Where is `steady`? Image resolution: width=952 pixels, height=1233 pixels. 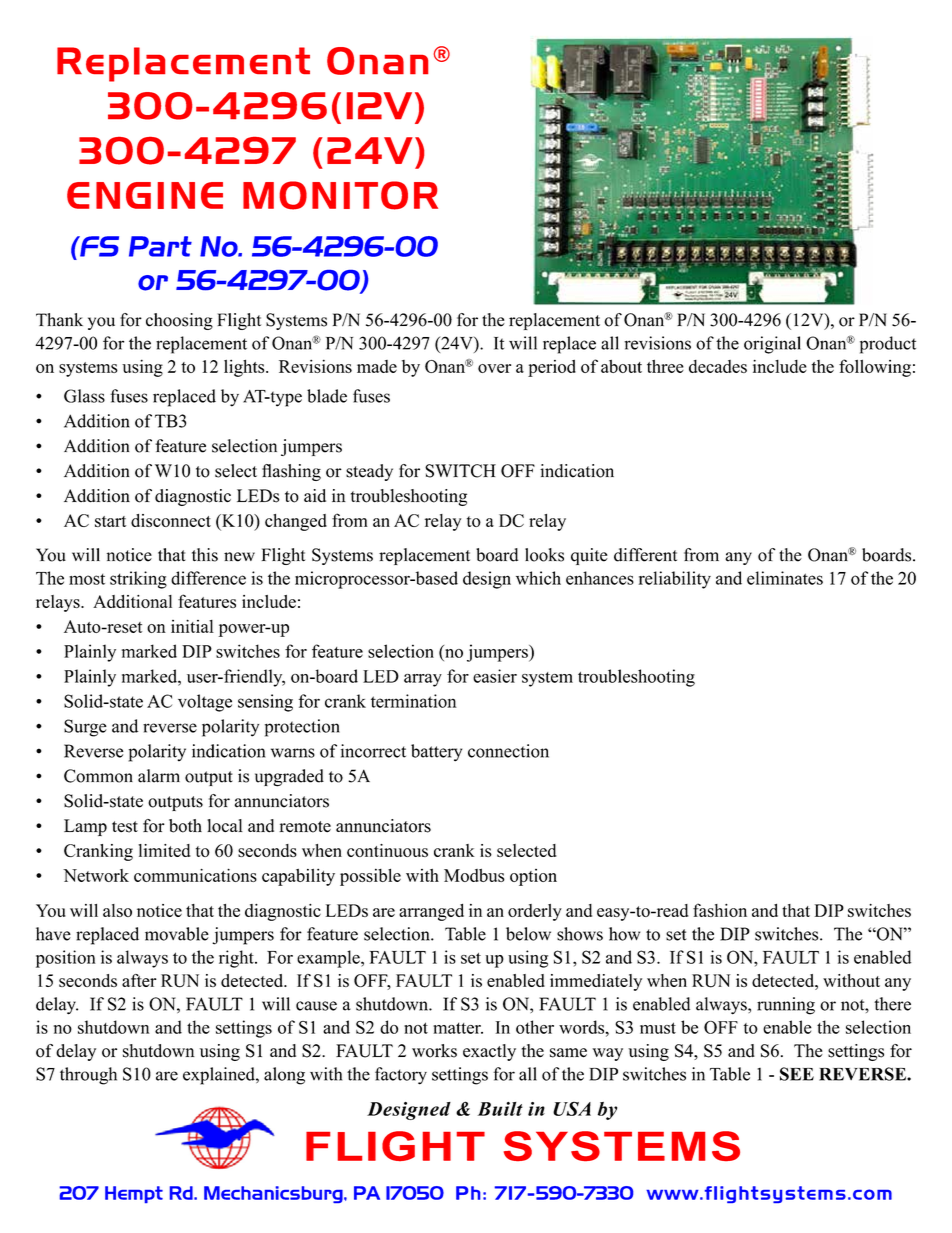
steady is located at coordinates (369, 472).
